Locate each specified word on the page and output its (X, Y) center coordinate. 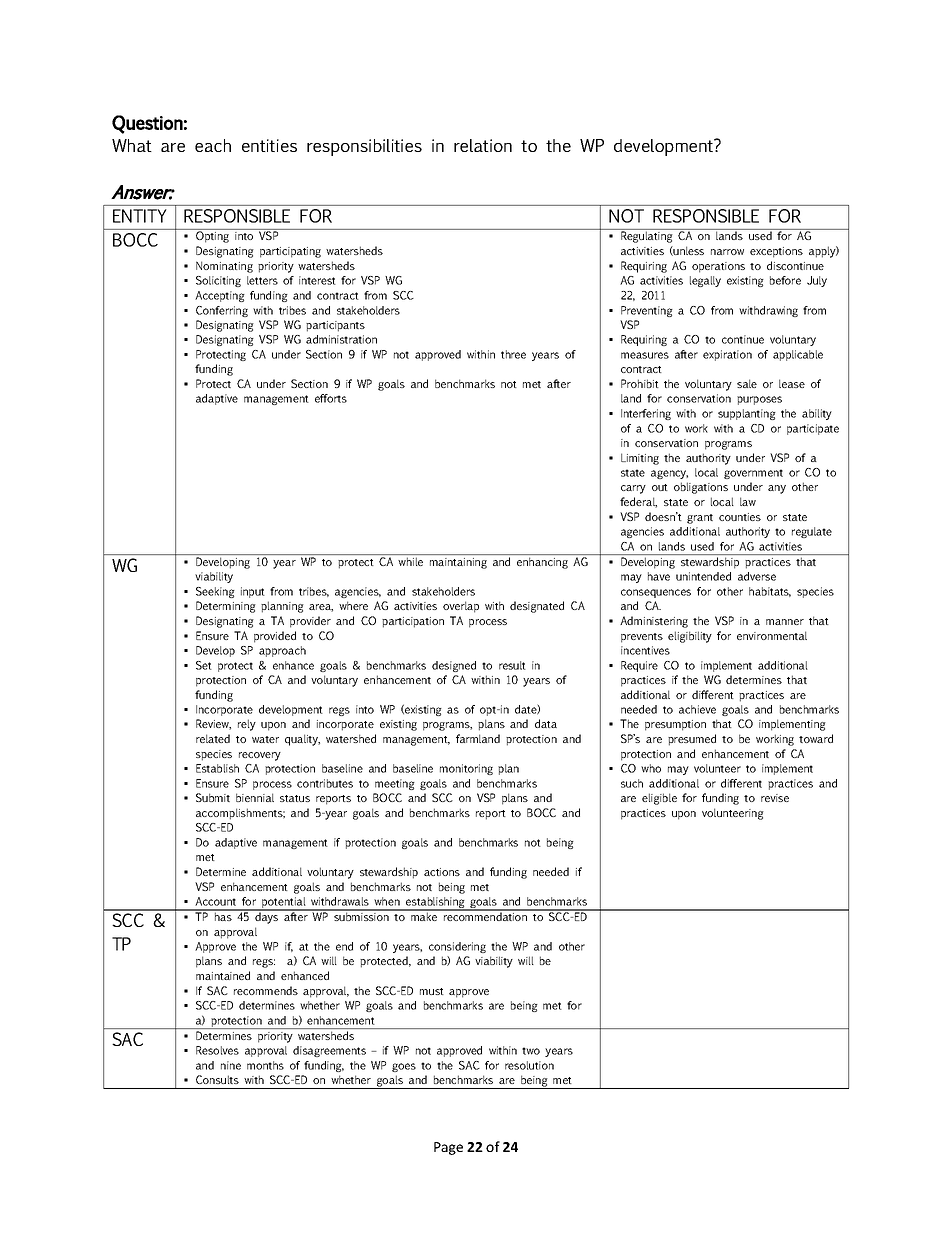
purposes (759, 400)
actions (442, 872)
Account (215, 901)
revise (775, 798)
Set (204, 665)
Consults (217, 1079)
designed (454, 666)
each (213, 145)
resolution (529, 1065)
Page (448, 1148)
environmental (772, 635)
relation (483, 145)
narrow (727, 252)
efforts (331, 398)
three (513, 354)
